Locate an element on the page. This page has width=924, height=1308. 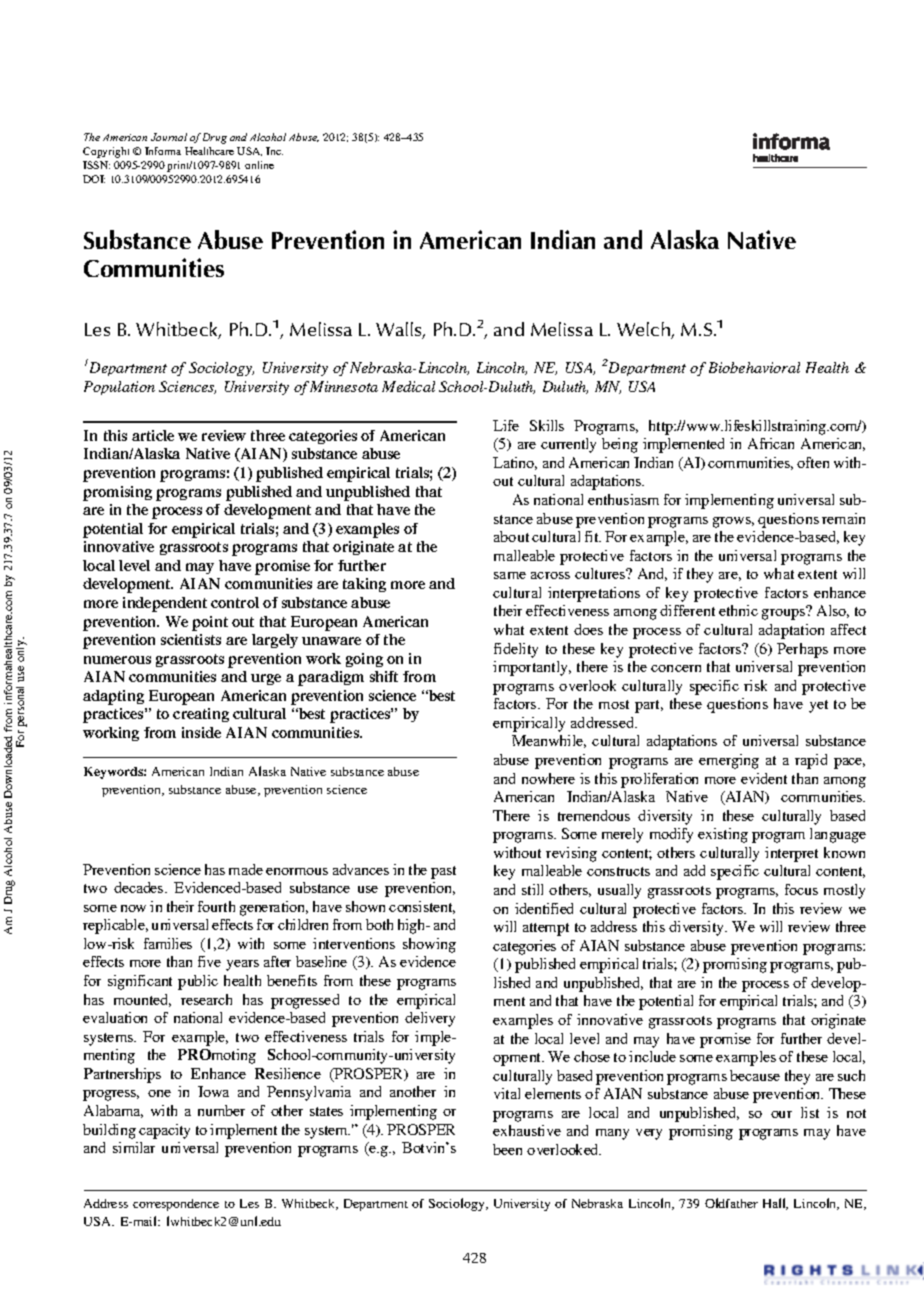
families is located at coordinates (168, 943).
